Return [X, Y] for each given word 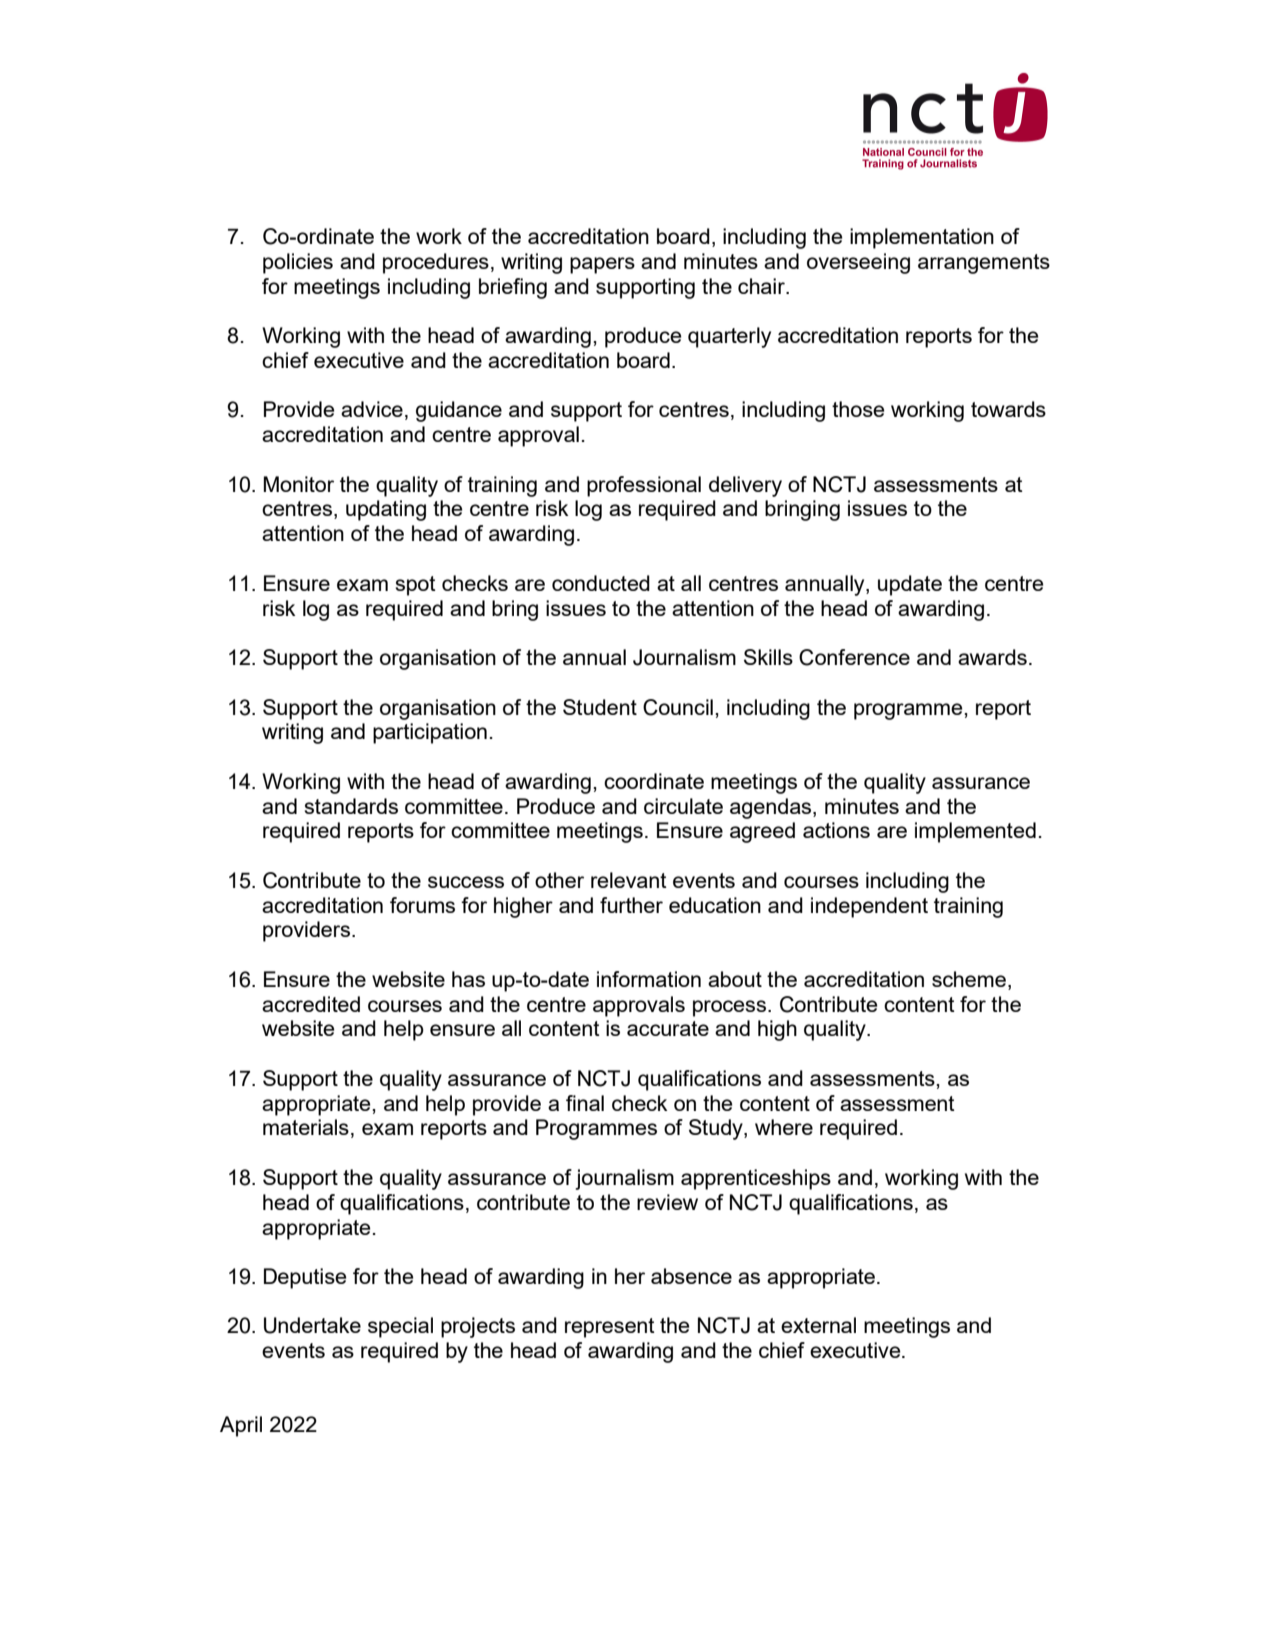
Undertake [312, 1325]
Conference [854, 657]
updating [386, 510]
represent [610, 1328]
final [585, 1103]
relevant [629, 880]
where [784, 1127]
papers [602, 265]
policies [298, 263]
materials [306, 1127]
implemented [975, 832]
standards [351, 806]
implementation [922, 238]
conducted [601, 583]
